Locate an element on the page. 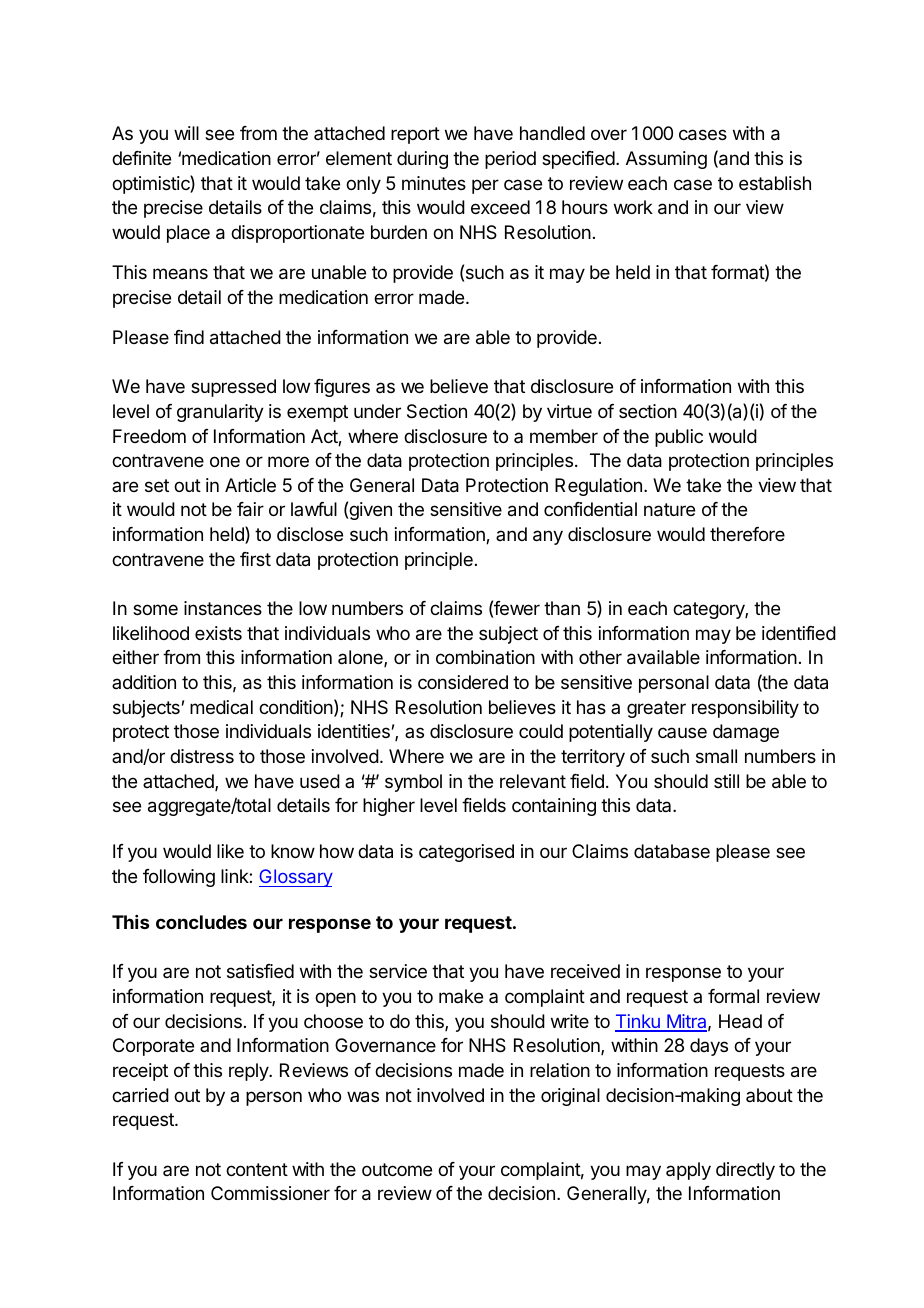 The width and height of the page is (924, 1308). Assuming is located at coordinates (666, 160).
